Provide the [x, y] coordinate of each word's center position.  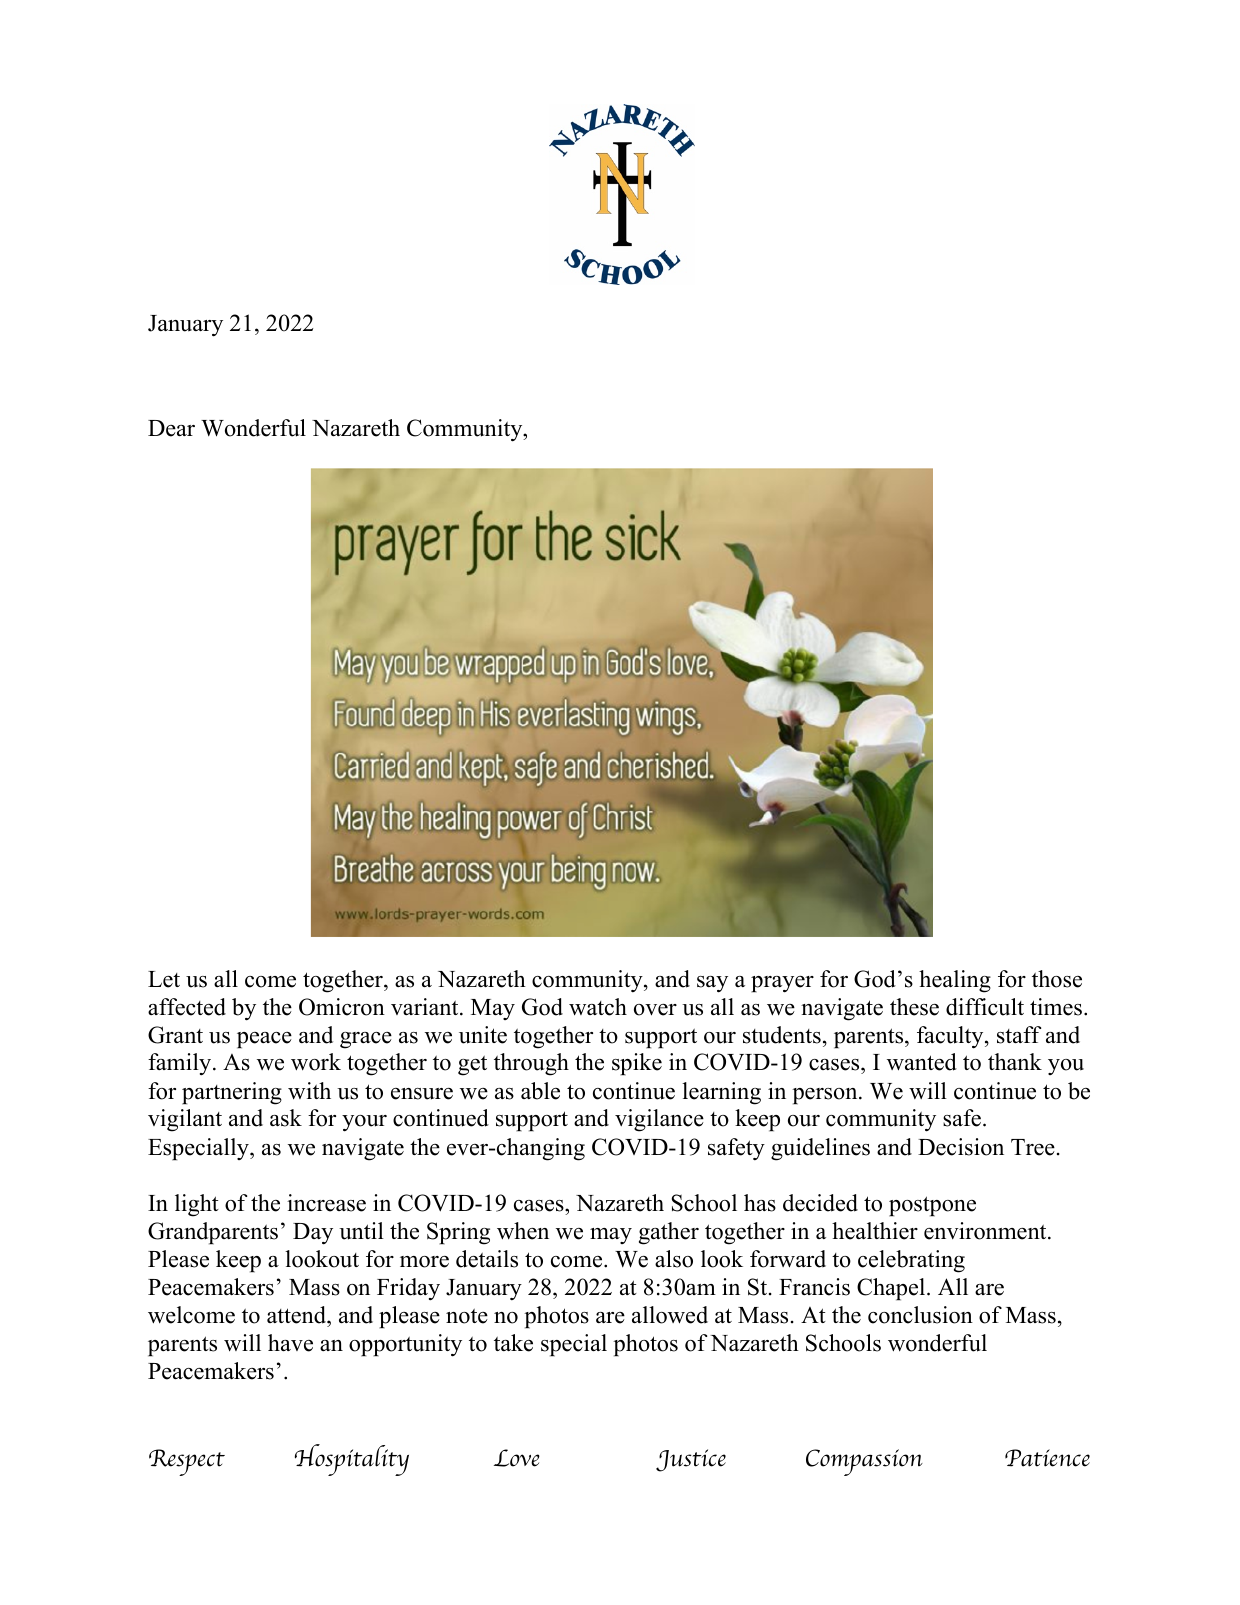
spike [637, 1064]
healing [955, 981]
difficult [985, 1007]
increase [326, 1203]
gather [669, 1233]
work [316, 1062]
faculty [951, 1037]
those [1057, 979]
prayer [782, 984]
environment [986, 1231]
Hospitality [352, 1460]
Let [164, 979]
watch [598, 1007]
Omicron [342, 1007]
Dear [171, 428]
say [712, 984]
